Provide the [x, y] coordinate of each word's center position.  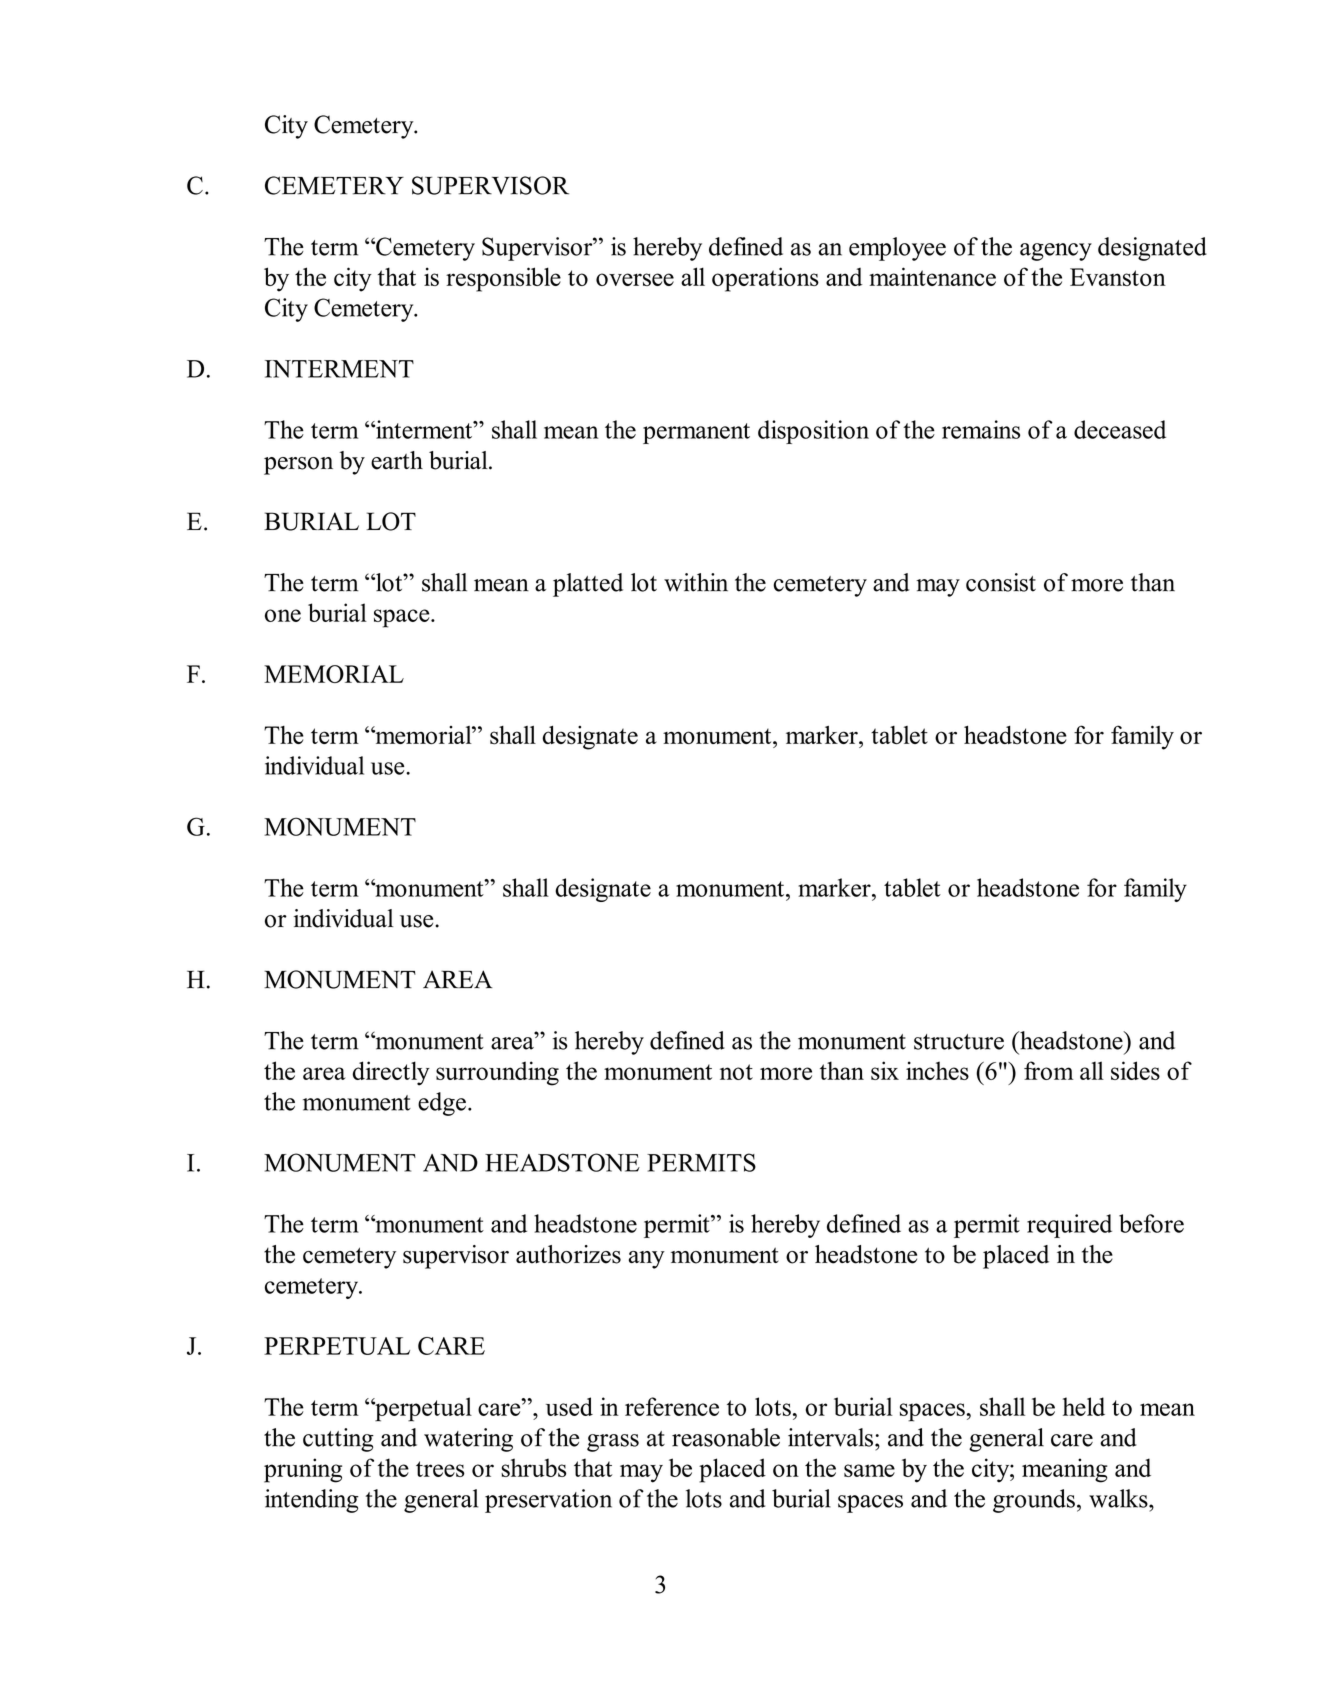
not [736, 1072]
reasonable [726, 1437]
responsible [503, 279]
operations [765, 279]
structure [959, 1042]
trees [440, 1469]
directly [391, 1073]
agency [1056, 252]
